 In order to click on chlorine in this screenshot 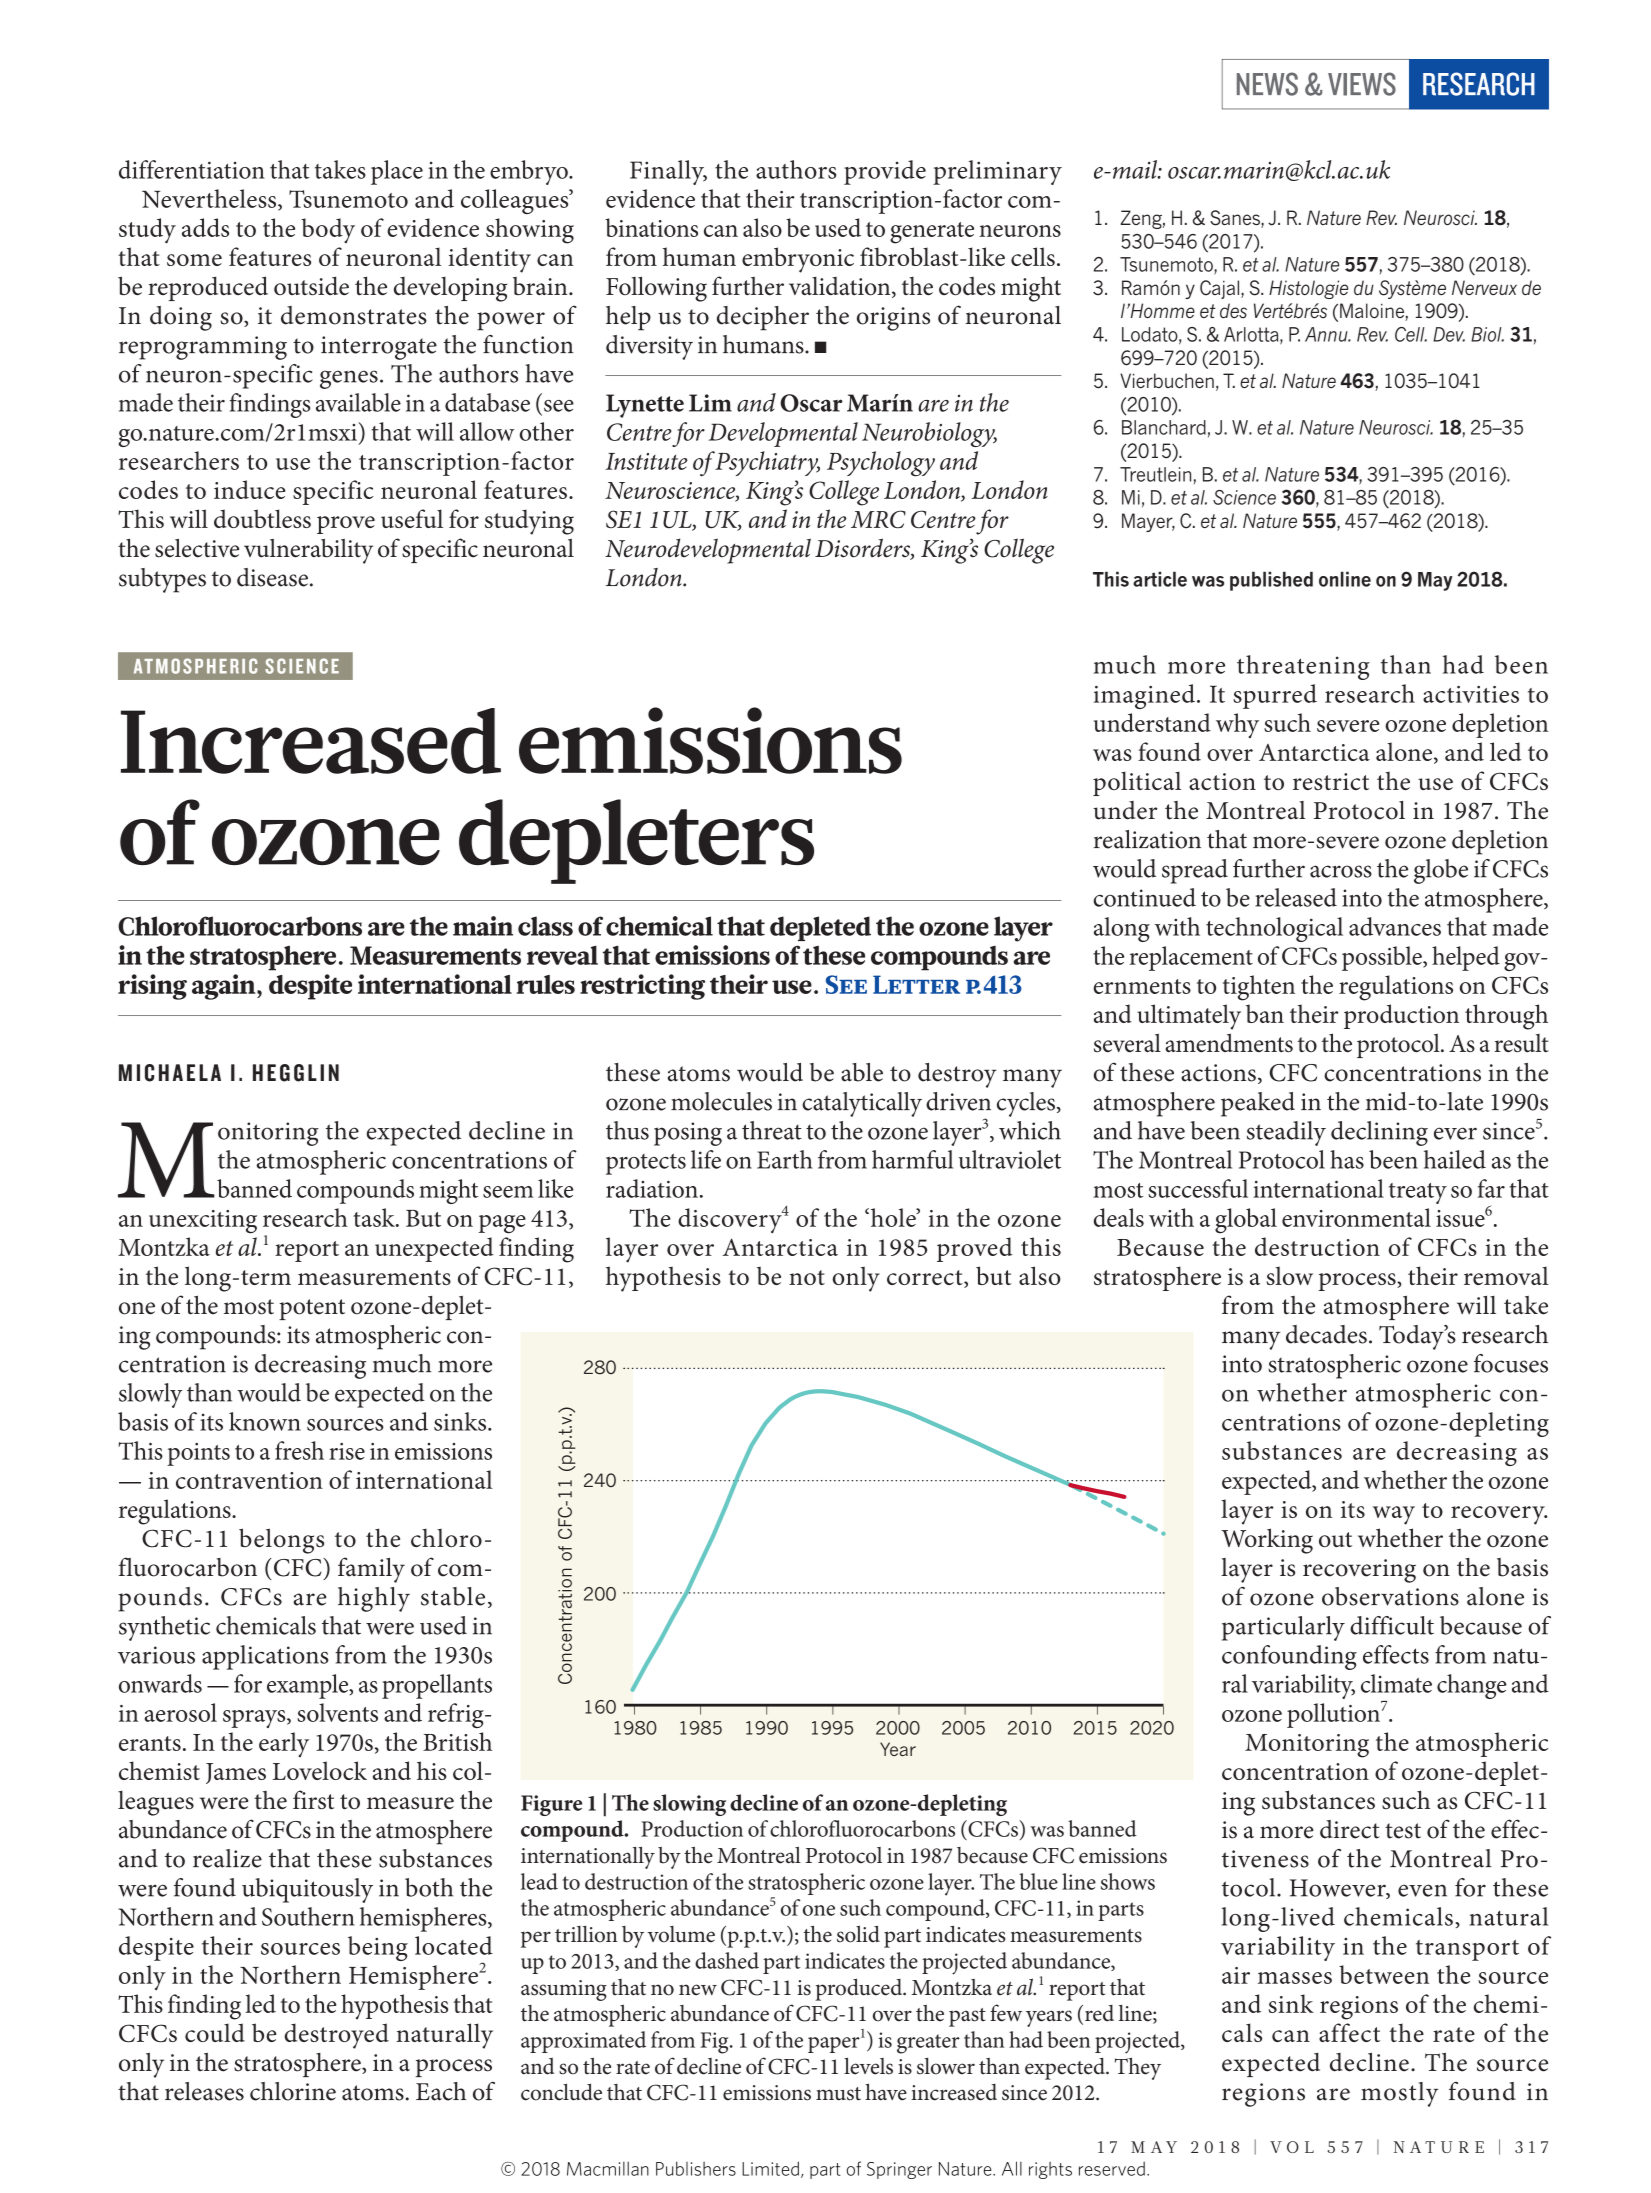, I will do `click(293, 2091)`.
